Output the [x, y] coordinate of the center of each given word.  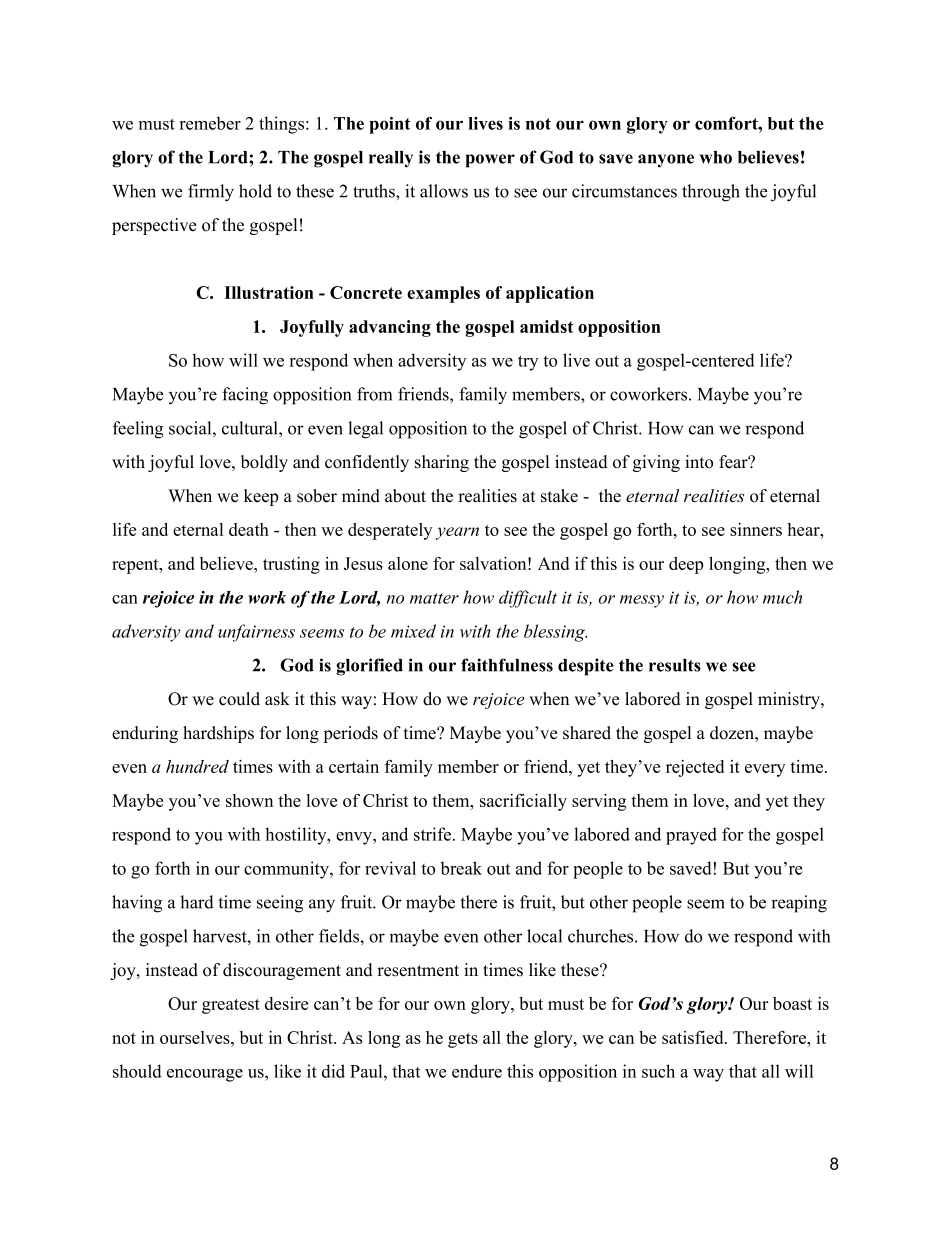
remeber [210, 123]
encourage [205, 1075]
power [490, 161]
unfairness [256, 633]
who [716, 157]
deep [686, 565]
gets [463, 1040]
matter [434, 598]
